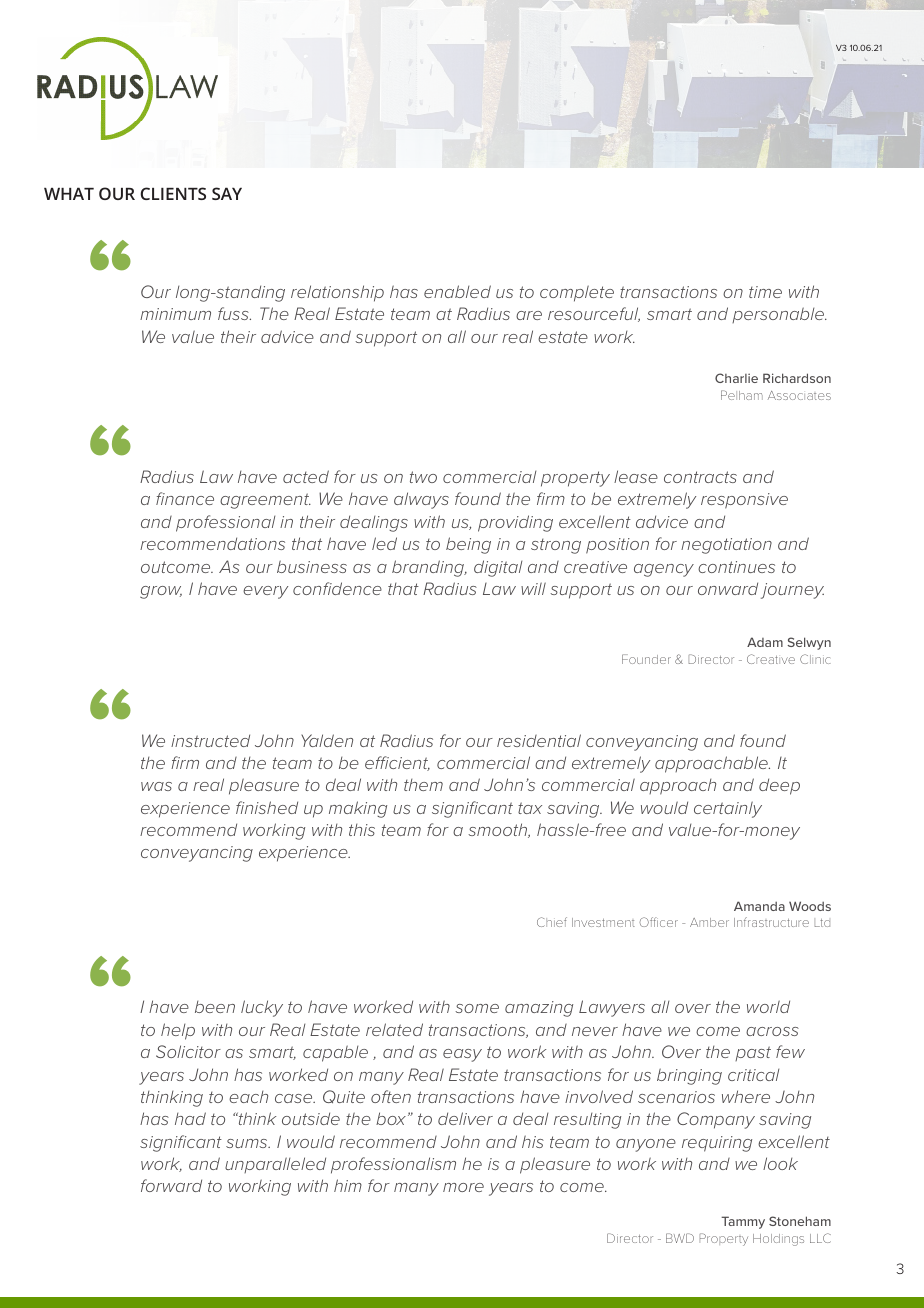  Describe the element at coordinates (397, 763) in the screenshot. I see `efficient` at that location.
